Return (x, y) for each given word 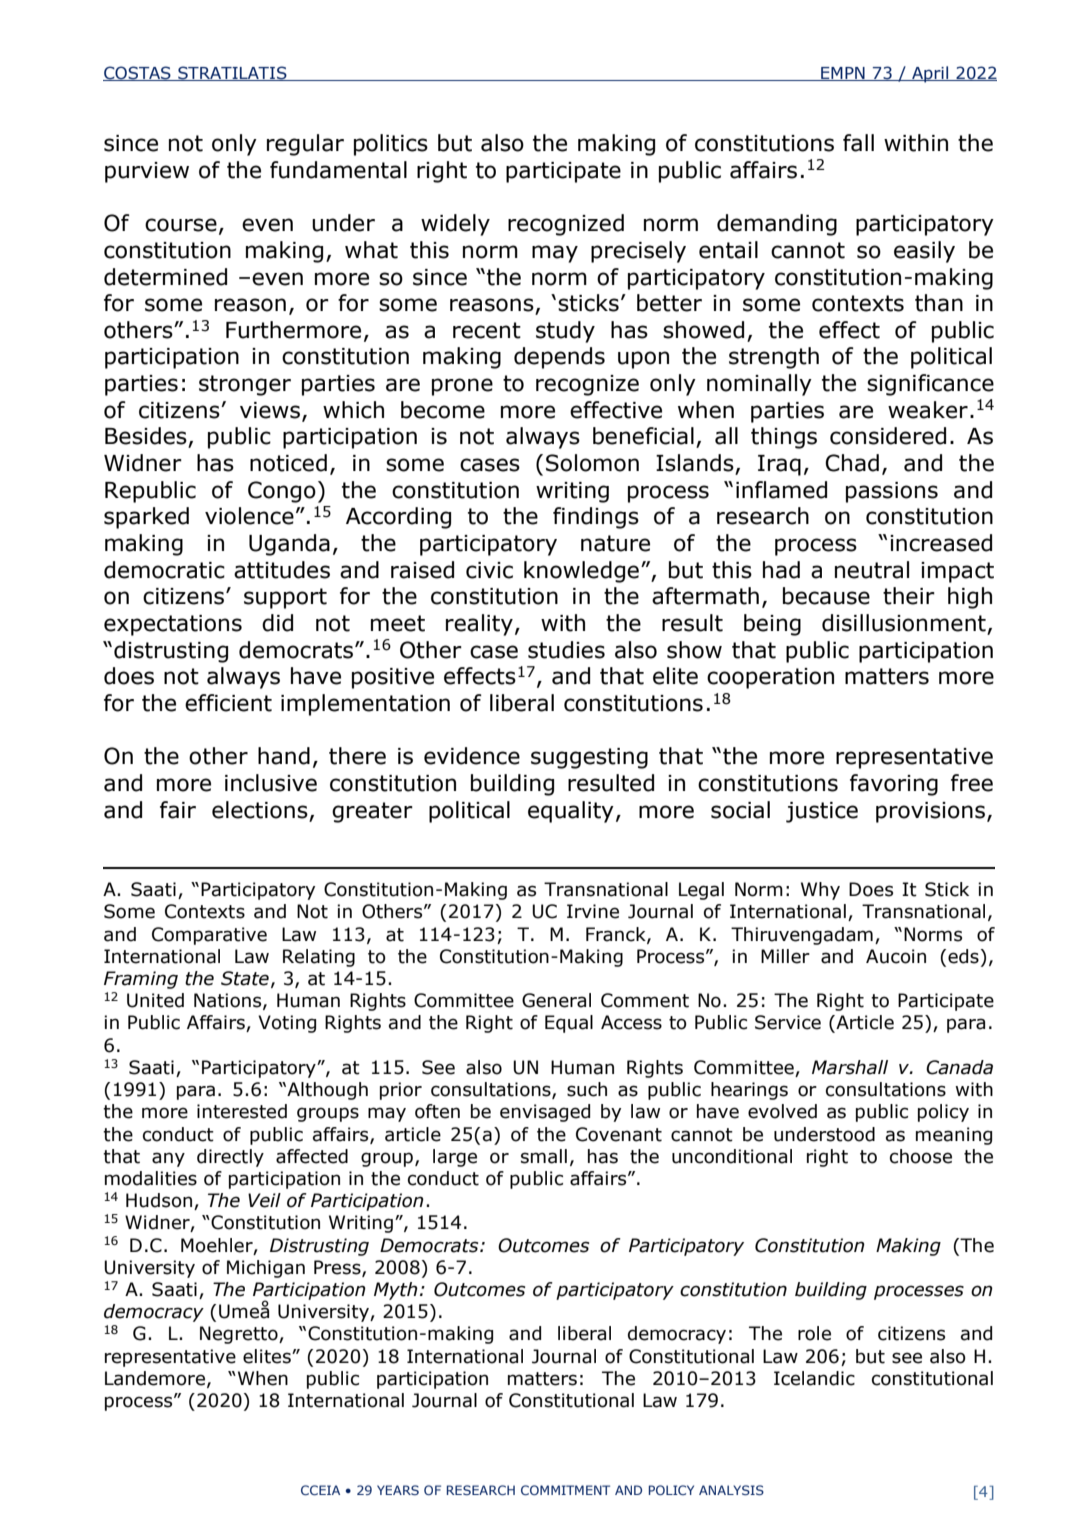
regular (305, 145)
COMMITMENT (565, 1490)
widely (455, 225)
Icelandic (814, 1378)
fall (858, 143)
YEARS (398, 1490)
